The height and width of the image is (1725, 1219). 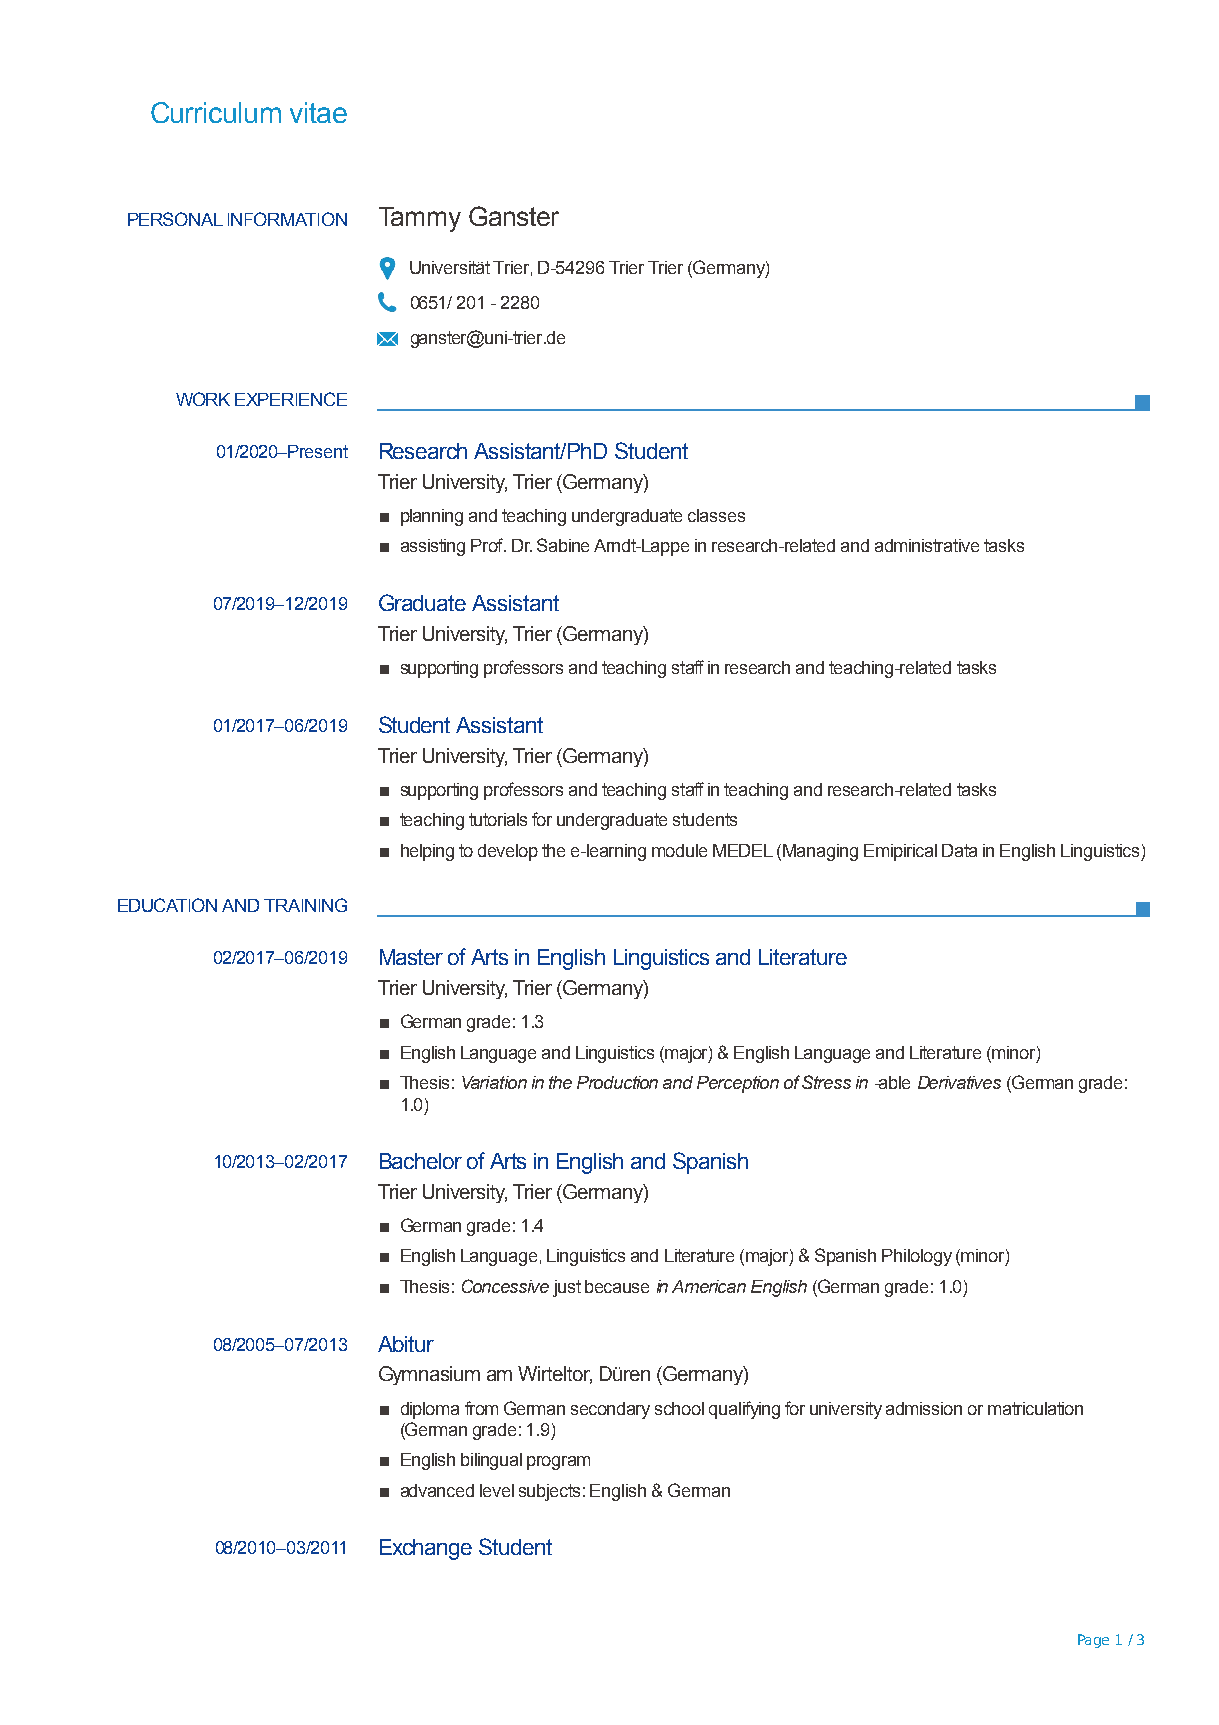 I want to click on Sabine, so click(x=563, y=545).
